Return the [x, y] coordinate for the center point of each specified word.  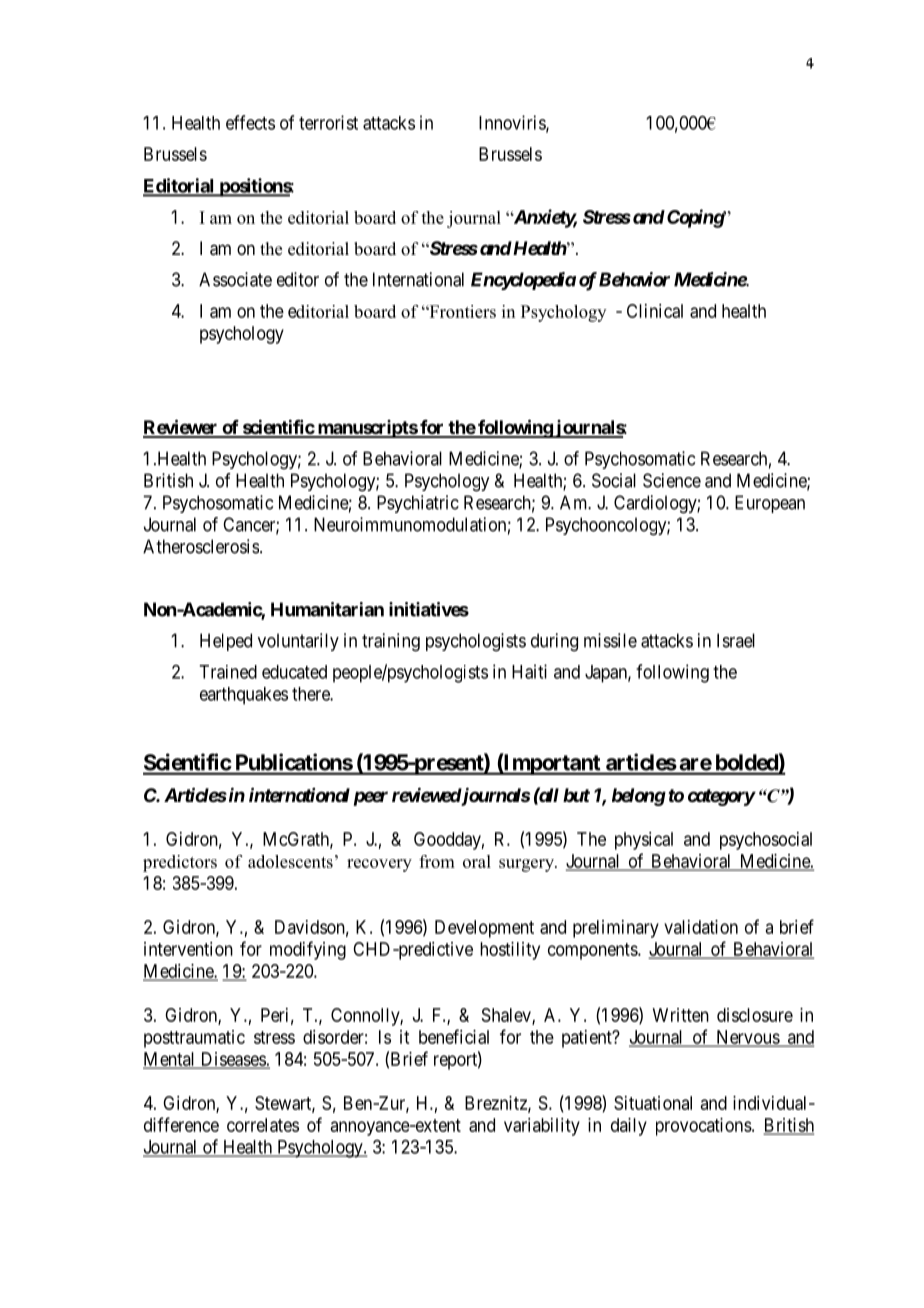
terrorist [328, 122]
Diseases [232, 1060]
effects [250, 122]
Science [672, 480]
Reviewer [181, 428]
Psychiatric [418, 504]
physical [644, 841]
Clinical [655, 311]
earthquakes [244, 696]
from [437, 861]
